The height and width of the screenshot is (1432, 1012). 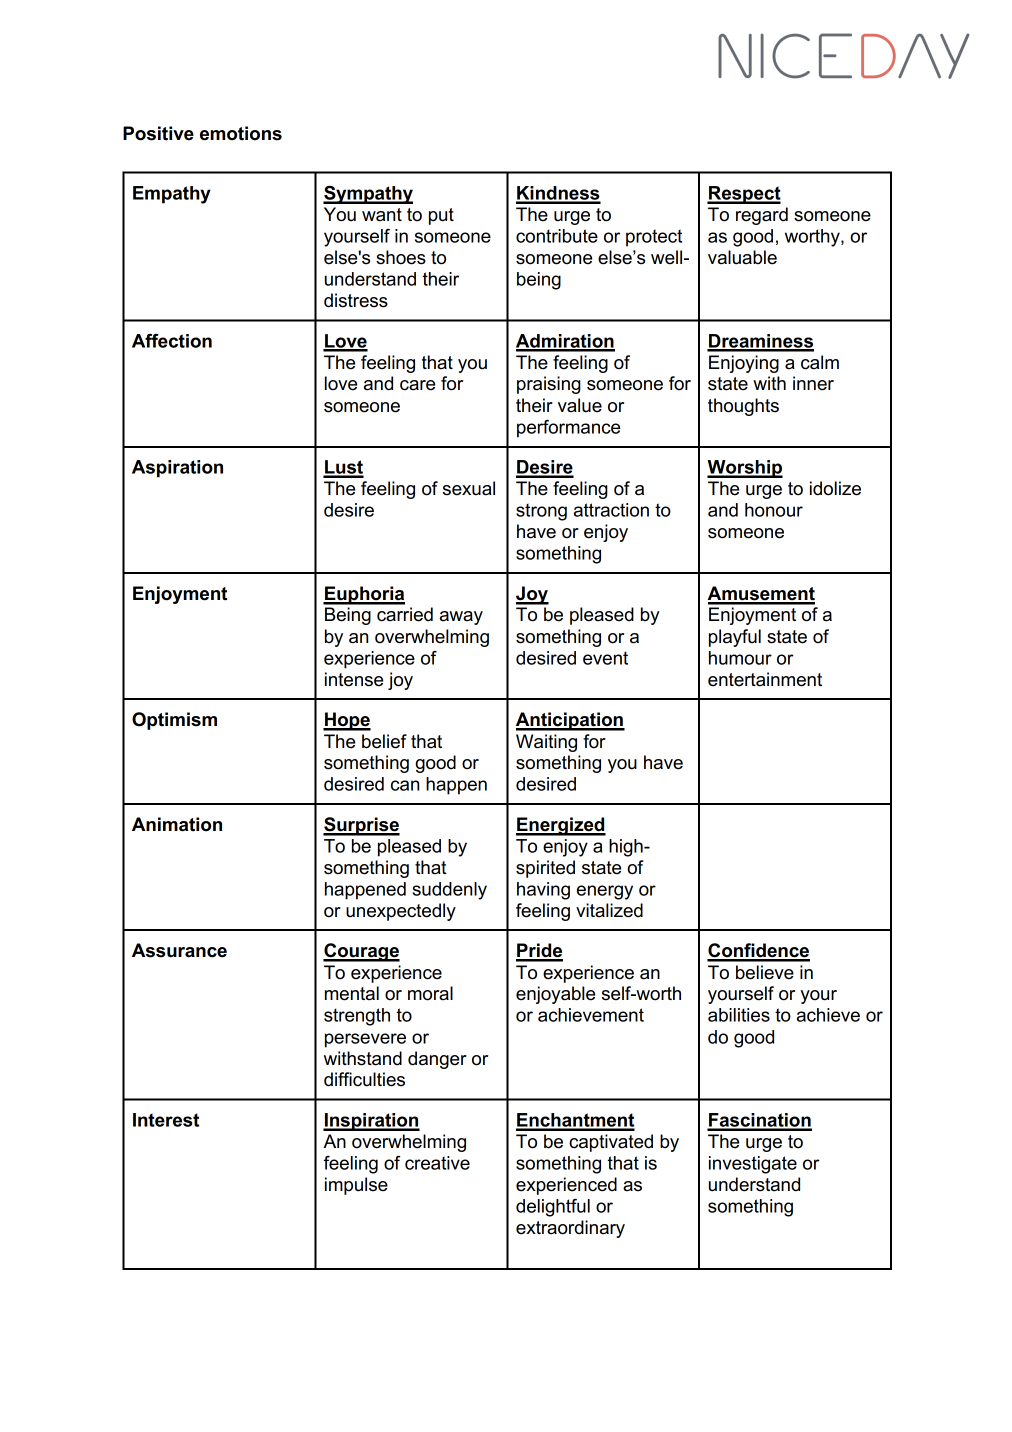 What do you see at coordinates (174, 721) in the screenshot?
I see `Optimism` at bounding box center [174, 721].
